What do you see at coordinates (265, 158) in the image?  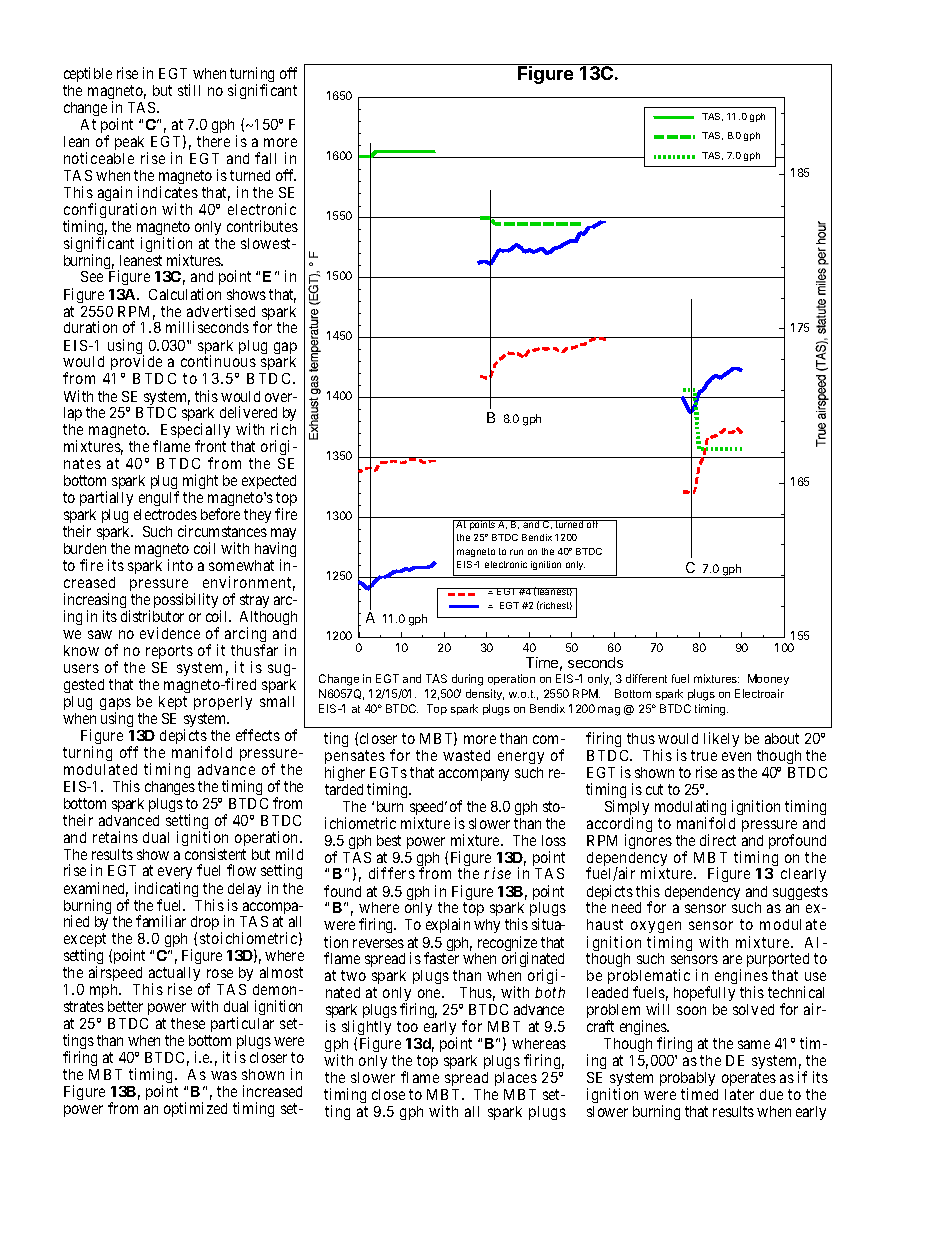 I see `fall` at bounding box center [265, 158].
